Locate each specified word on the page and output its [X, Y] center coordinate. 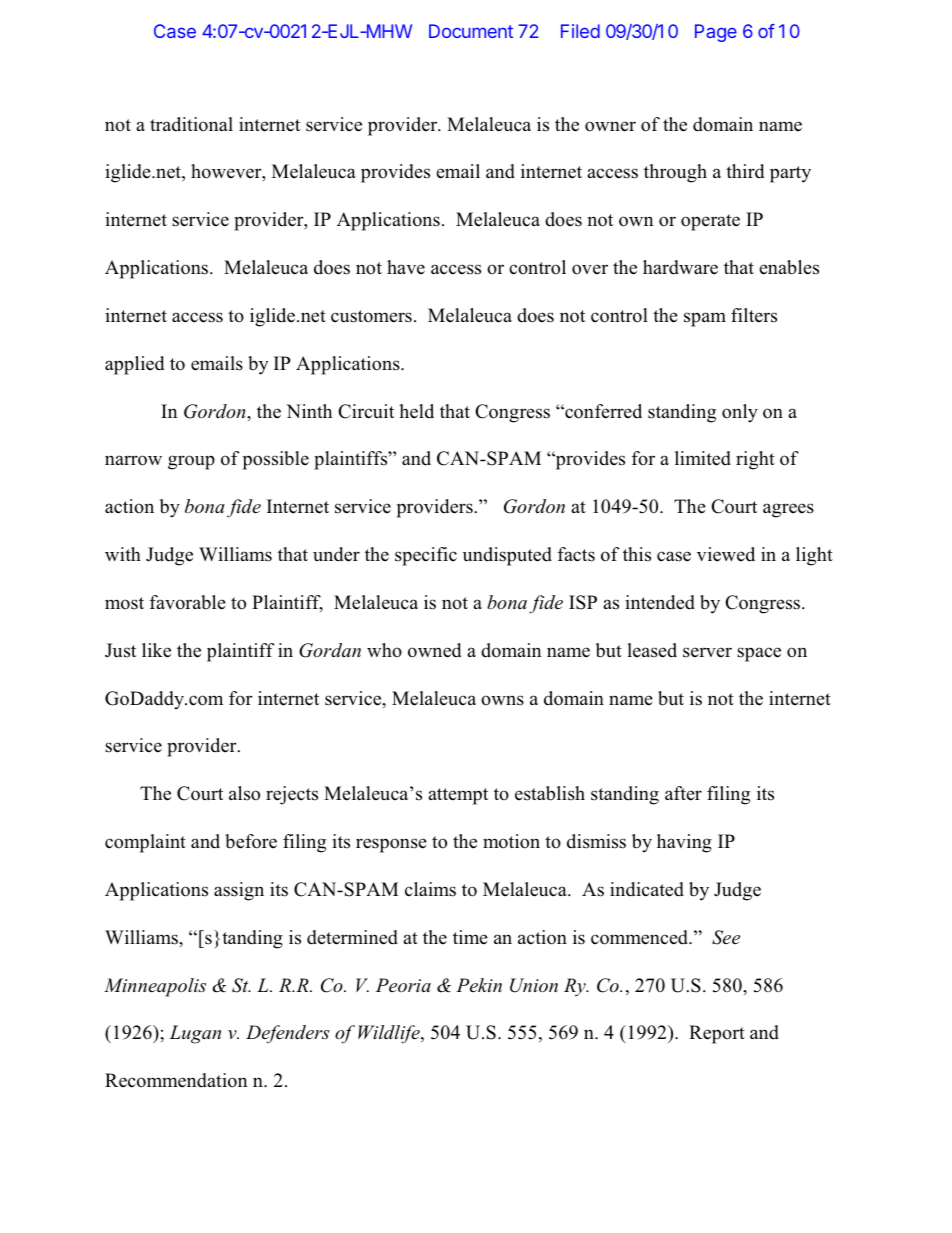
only [740, 413]
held [416, 411]
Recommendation [176, 1080]
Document [471, 31]
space [759, 654]
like [156, 650]
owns [502, 700]
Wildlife [390, 1034]
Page [716, 33]
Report [717, 1034]
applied [134, 365]
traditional [191, 124]
